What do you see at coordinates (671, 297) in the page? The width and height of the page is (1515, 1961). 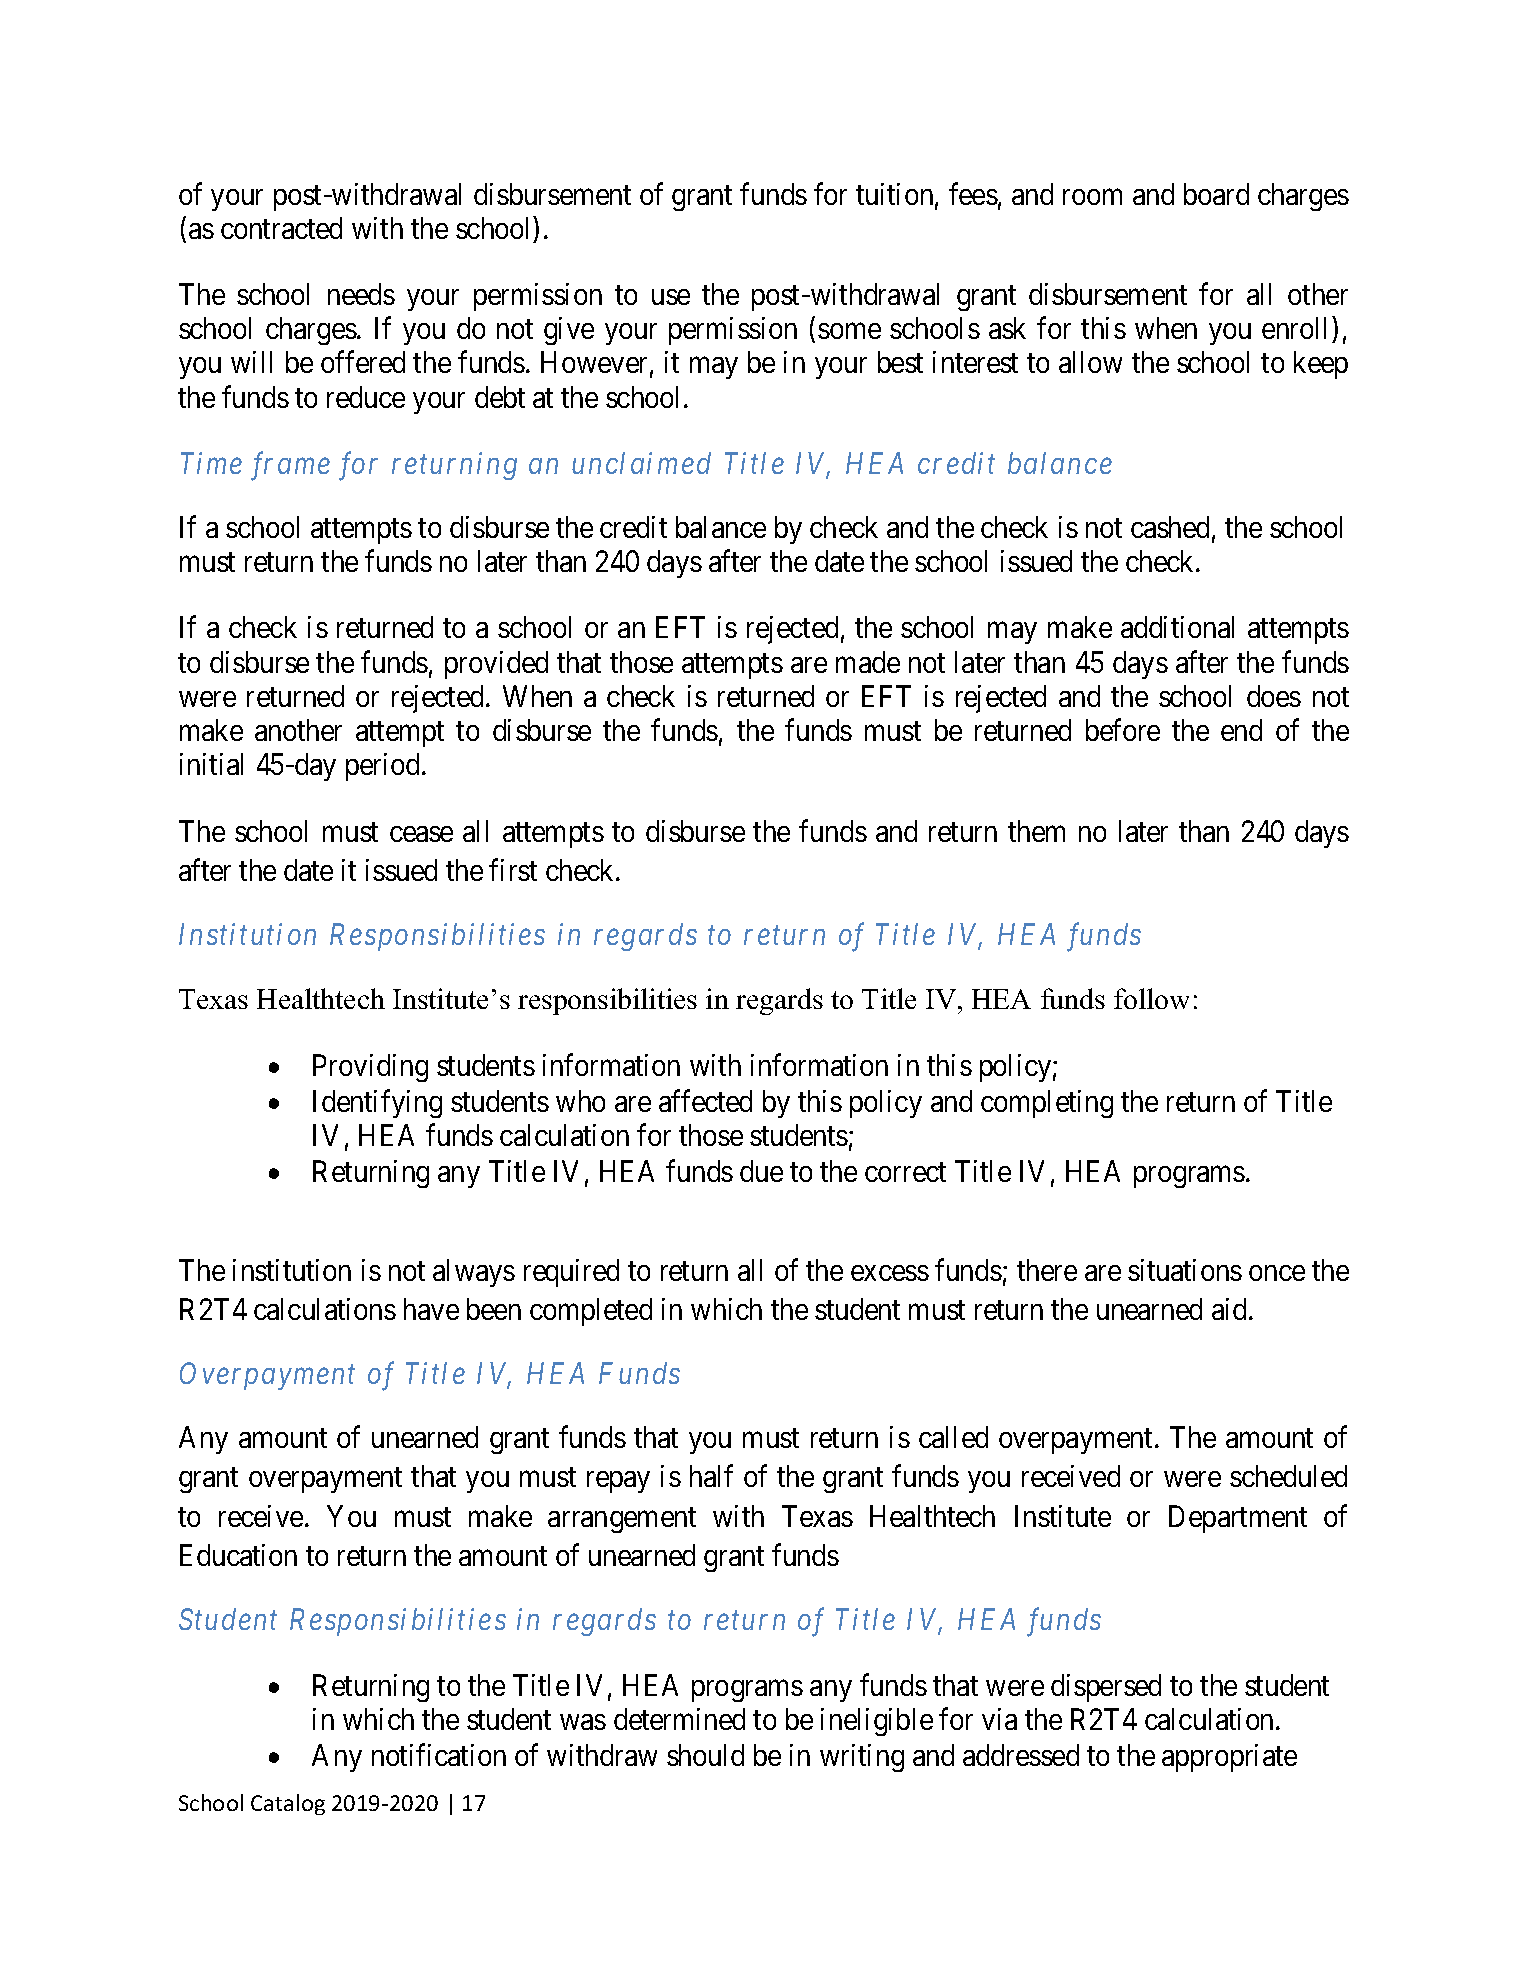 I see `use` at bounding box center [671, 297].
